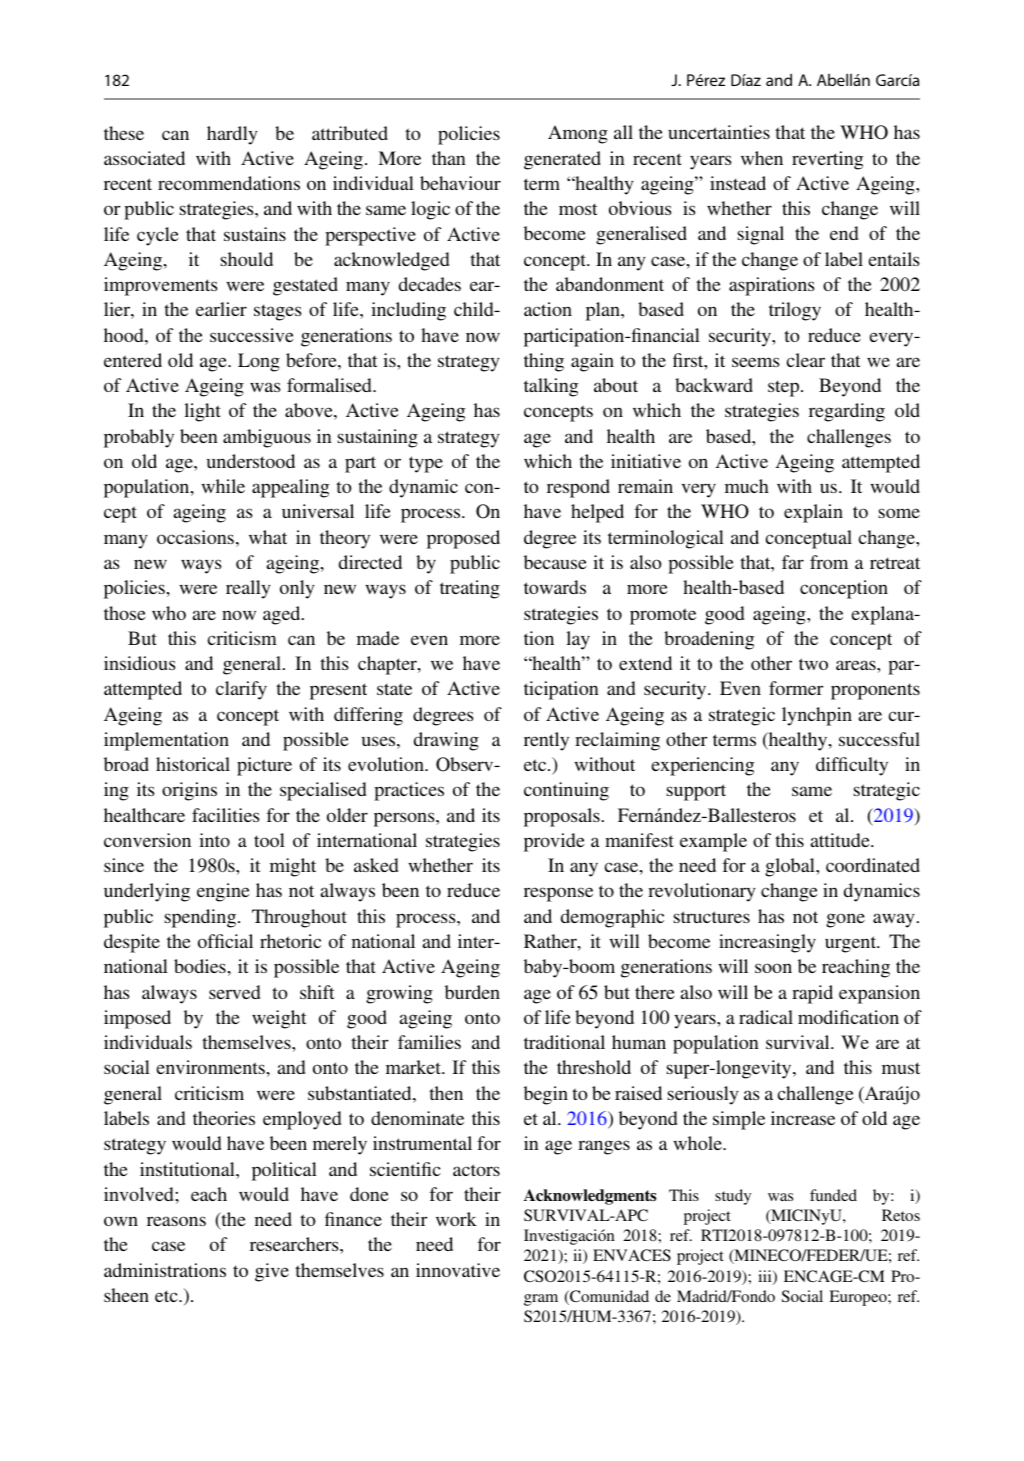  I want to click on radical, so click(766, 1017).
